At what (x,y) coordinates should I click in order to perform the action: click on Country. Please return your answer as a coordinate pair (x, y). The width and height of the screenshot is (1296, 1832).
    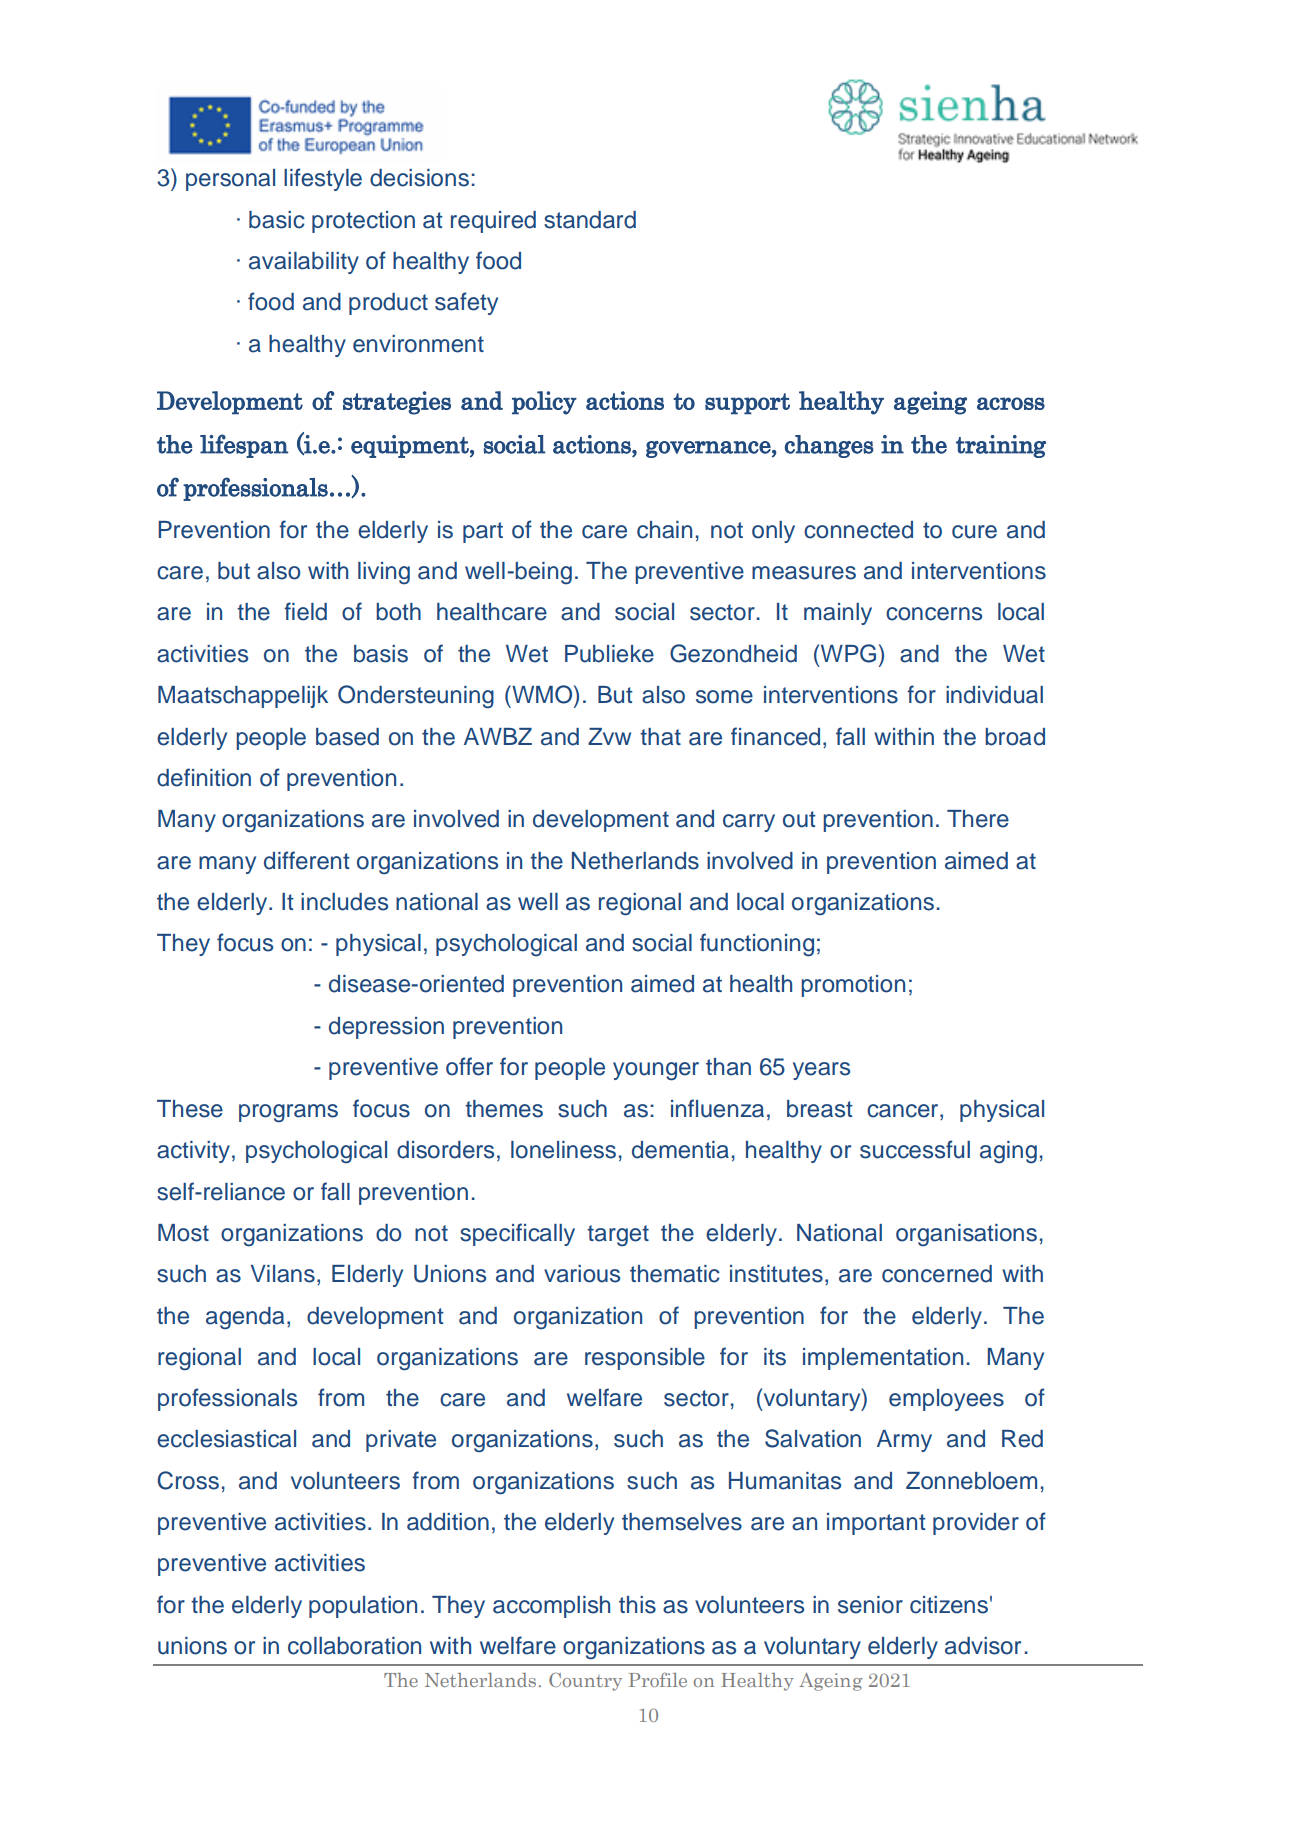
    Looking at the image, I should click on (585, 1682).
